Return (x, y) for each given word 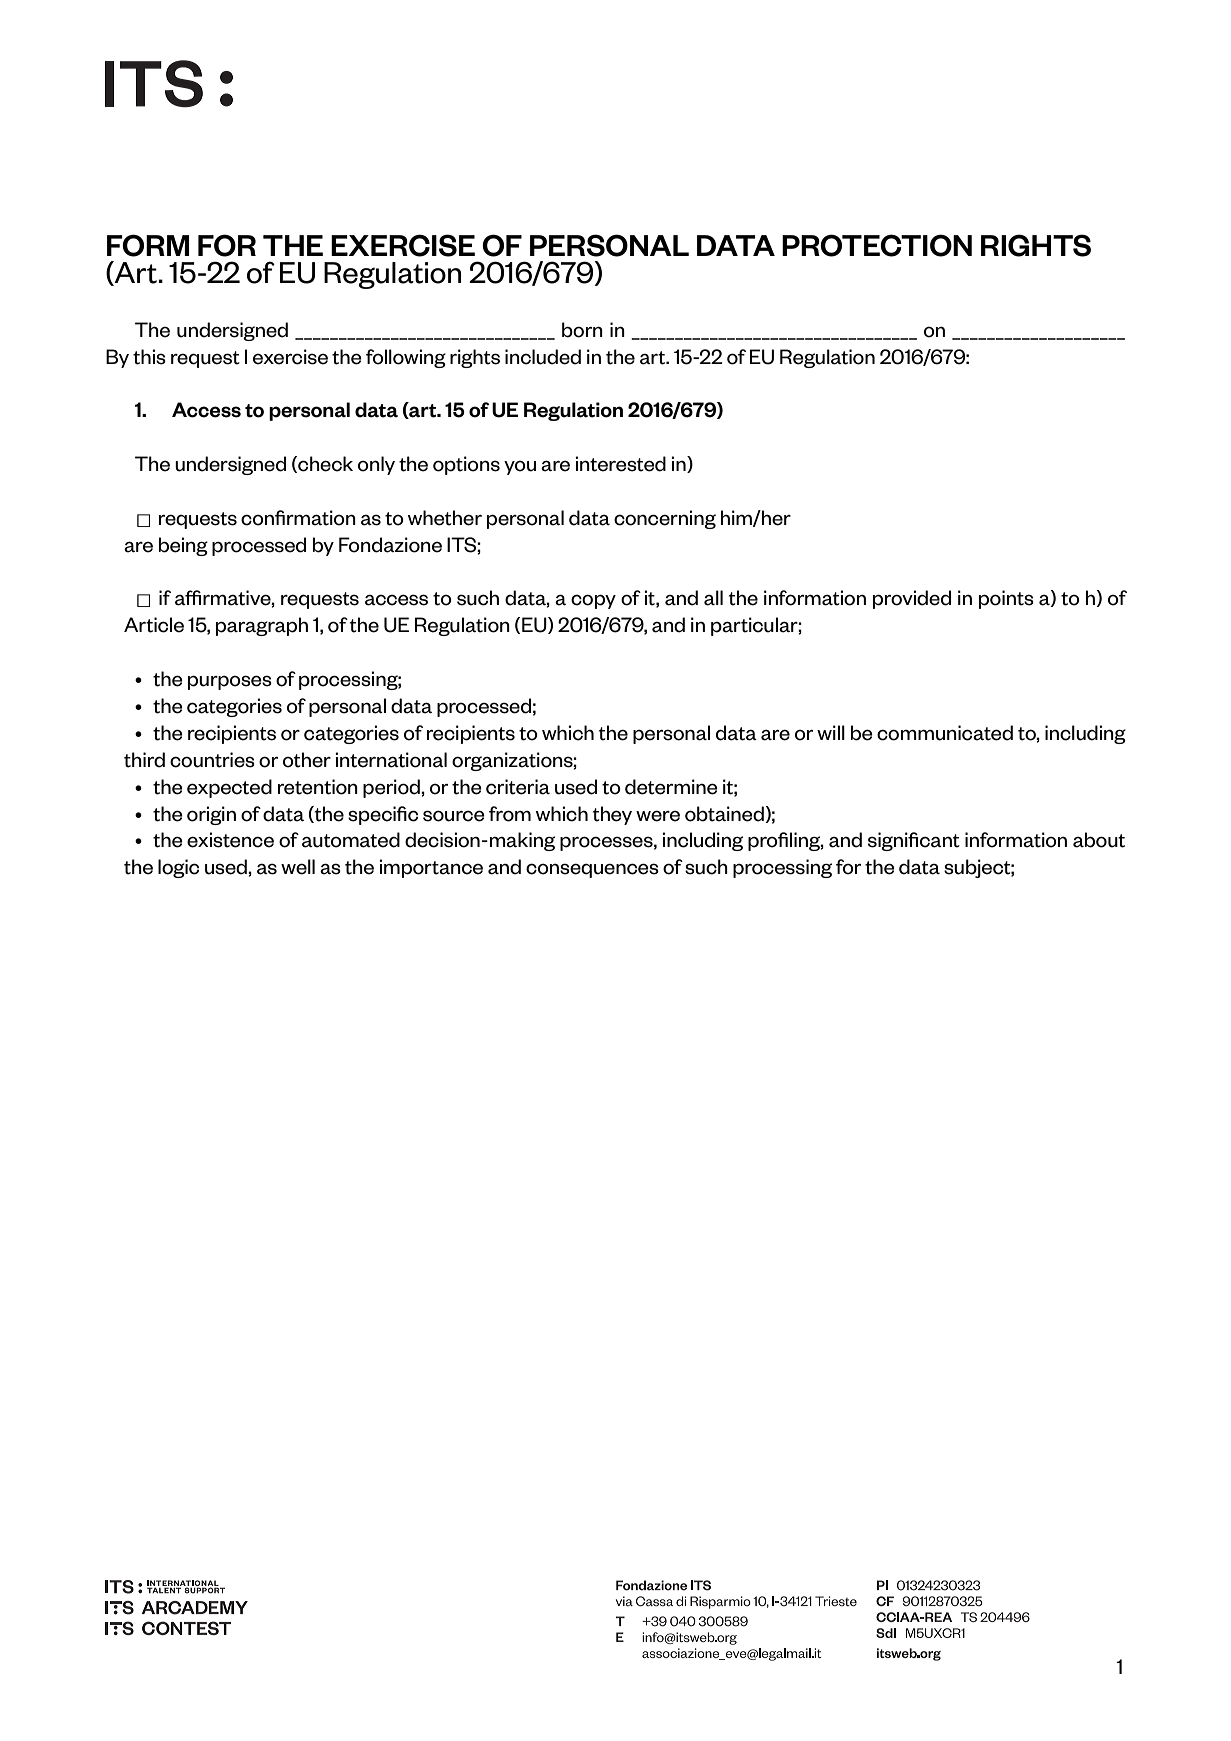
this (149, 357)
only (376, 465)
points (1006, 599)
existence (230, 840)
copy (593, 601)
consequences (592, 870)
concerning (665, 519)
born (582, 330)
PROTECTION (877, 245)
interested (620, 464)
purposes (230, 682)
